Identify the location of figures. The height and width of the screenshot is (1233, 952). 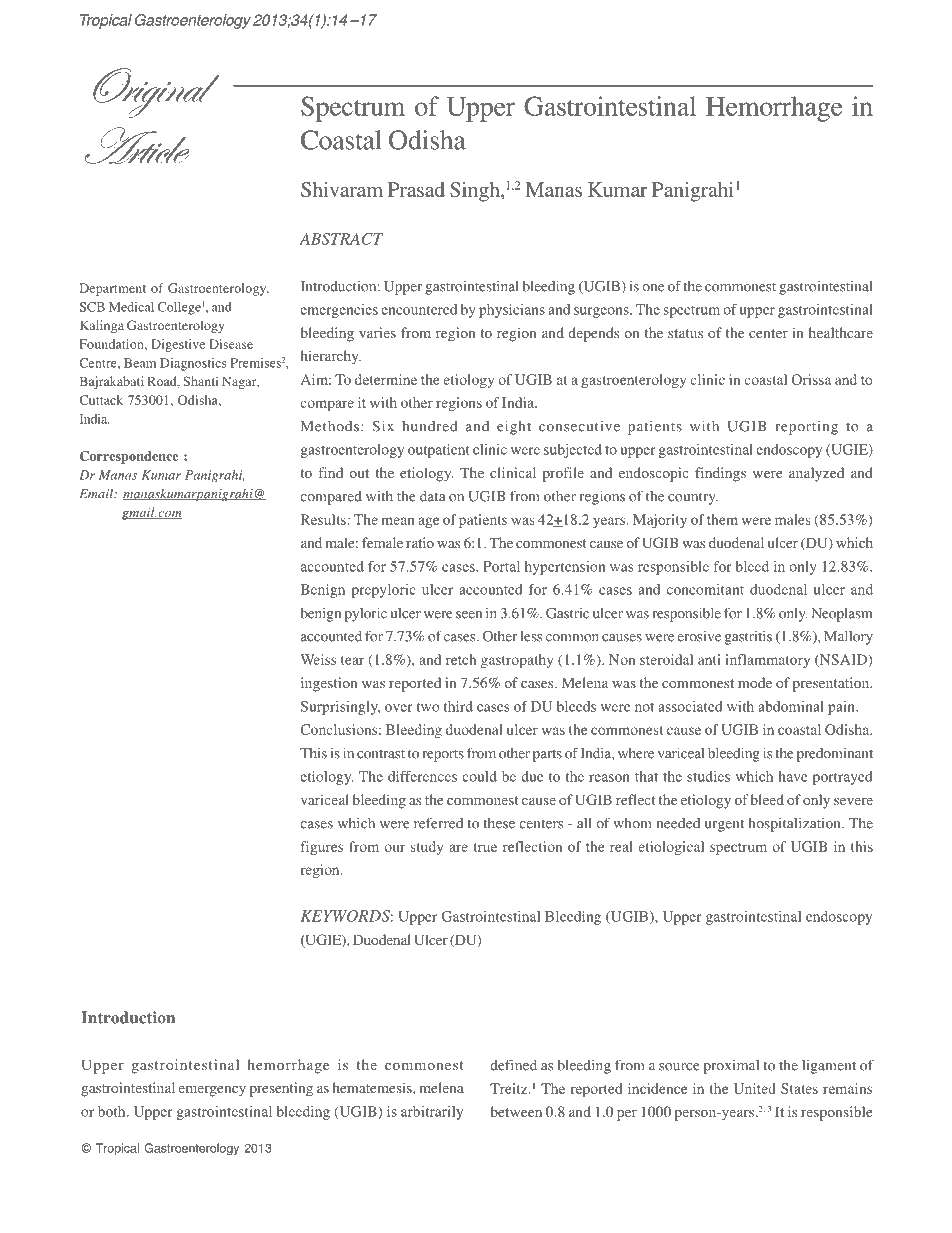
(322, 848).
